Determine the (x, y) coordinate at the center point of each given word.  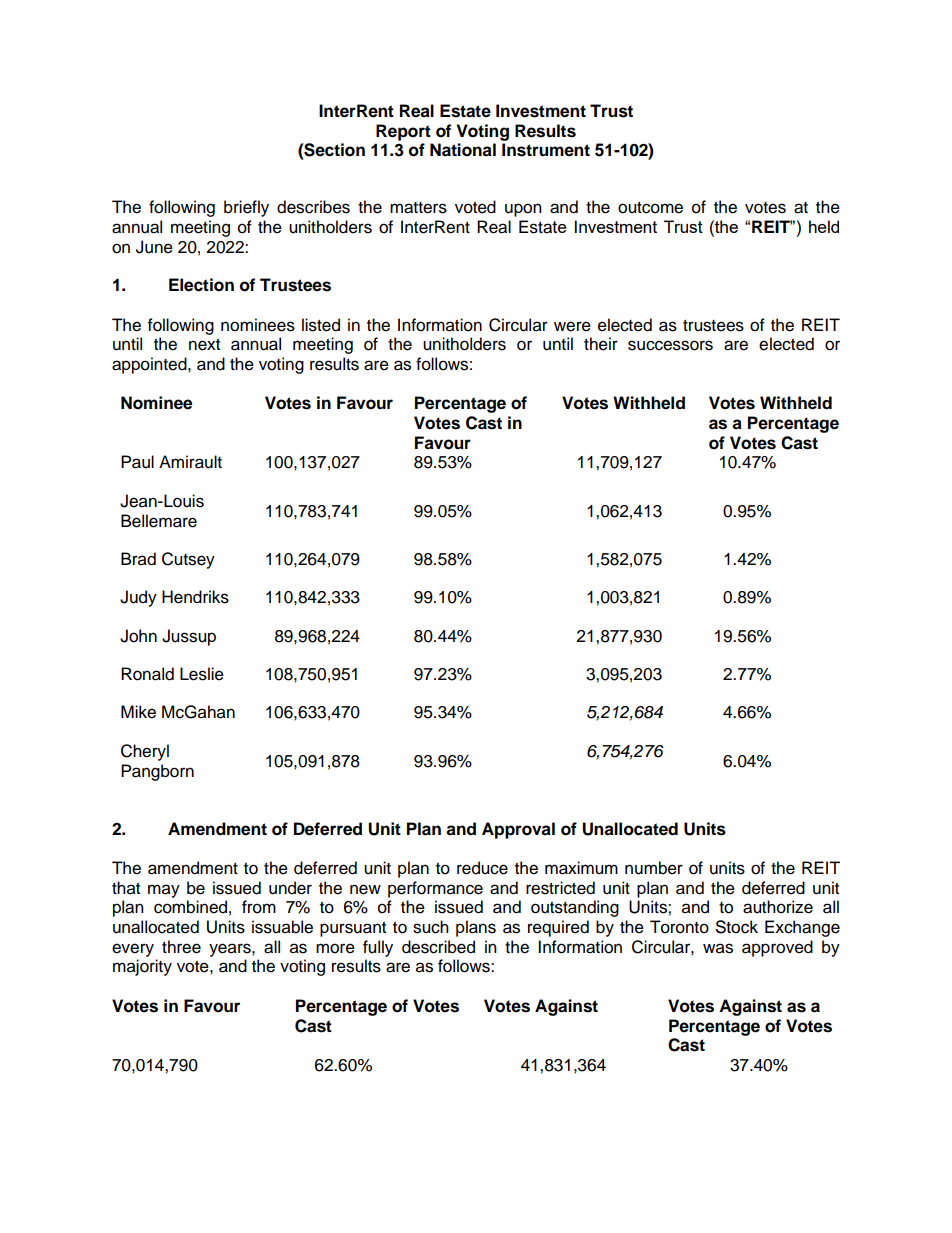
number (654, 868)
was (718, 948)
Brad (138, 559)
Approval (518, 830)
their (601, 344)
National (463, 150)
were (572, 326)
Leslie (202, 674)
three (181, 947)
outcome (650, 208)
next (204, 345)
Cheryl (145, 752)
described (438, 947)
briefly (246, 208)
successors (670, 345)
